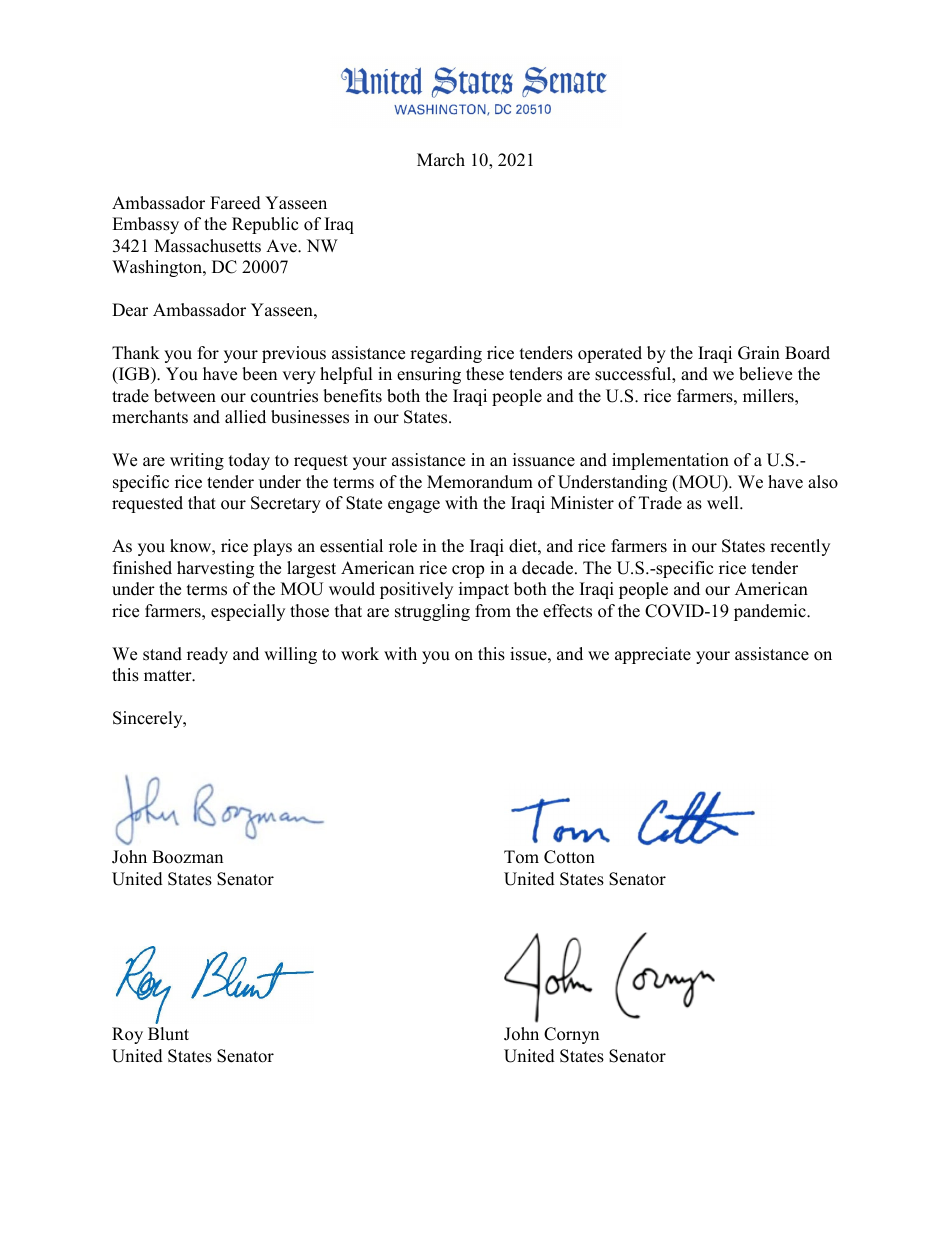 The width and height of the screenshot is (952, 1233). I want to click on Fareed, so click(235, 203).
